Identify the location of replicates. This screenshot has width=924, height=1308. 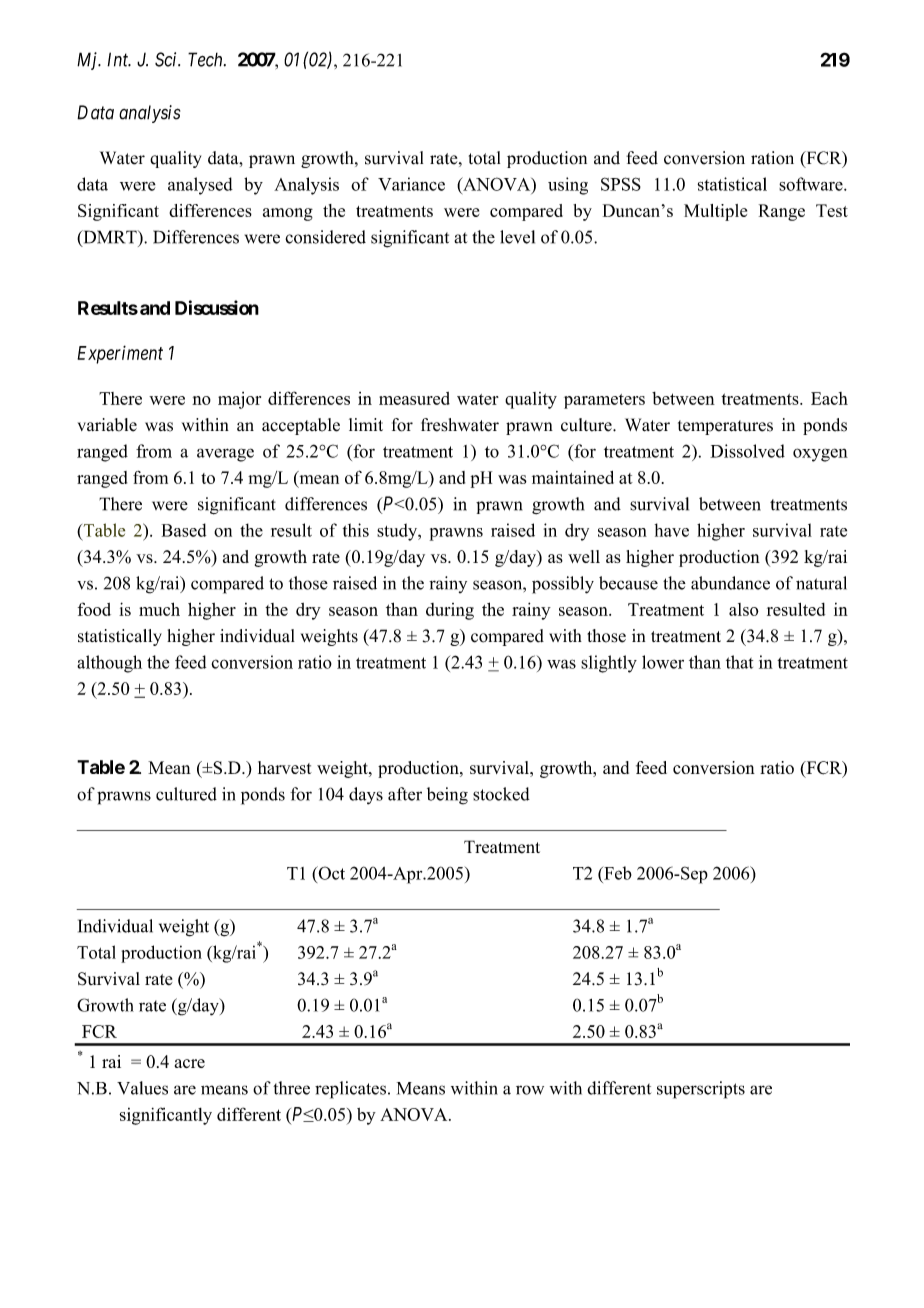
(350, 1090).
